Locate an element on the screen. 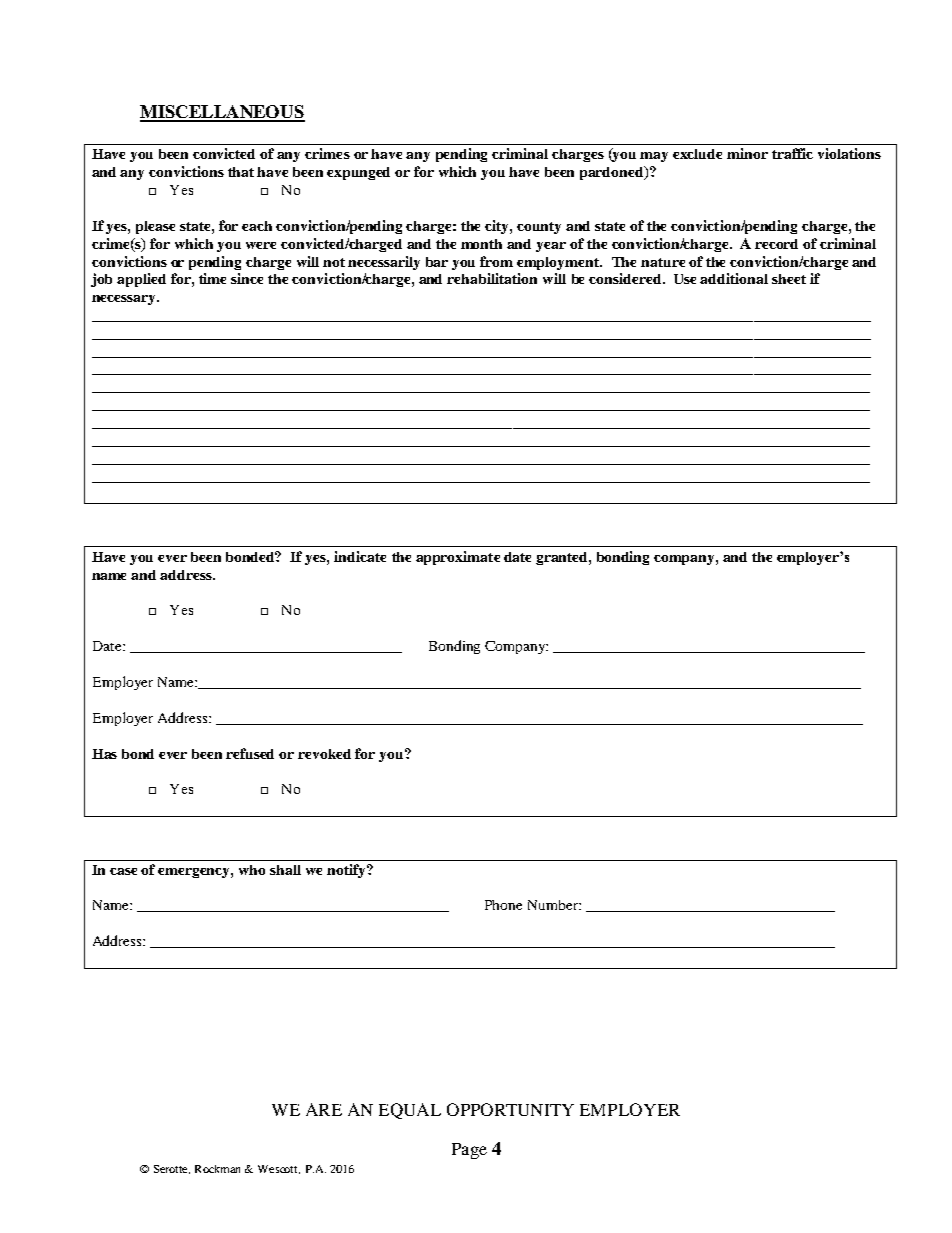 The image size is (952, 1233). MISCELLANEOUS is located at coordinates (222, 113).
